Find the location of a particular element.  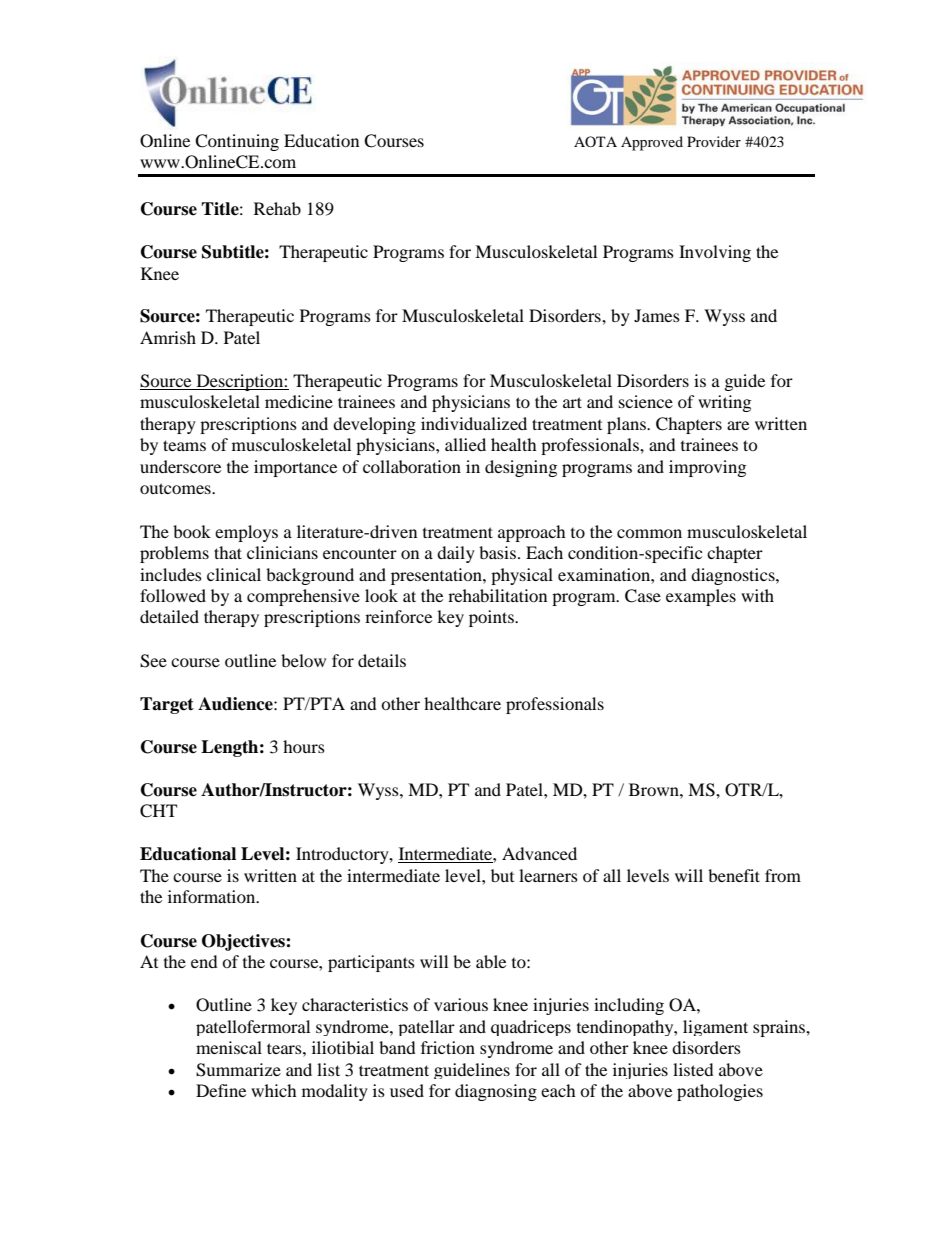

examples is located at coordinates (701, 597).
